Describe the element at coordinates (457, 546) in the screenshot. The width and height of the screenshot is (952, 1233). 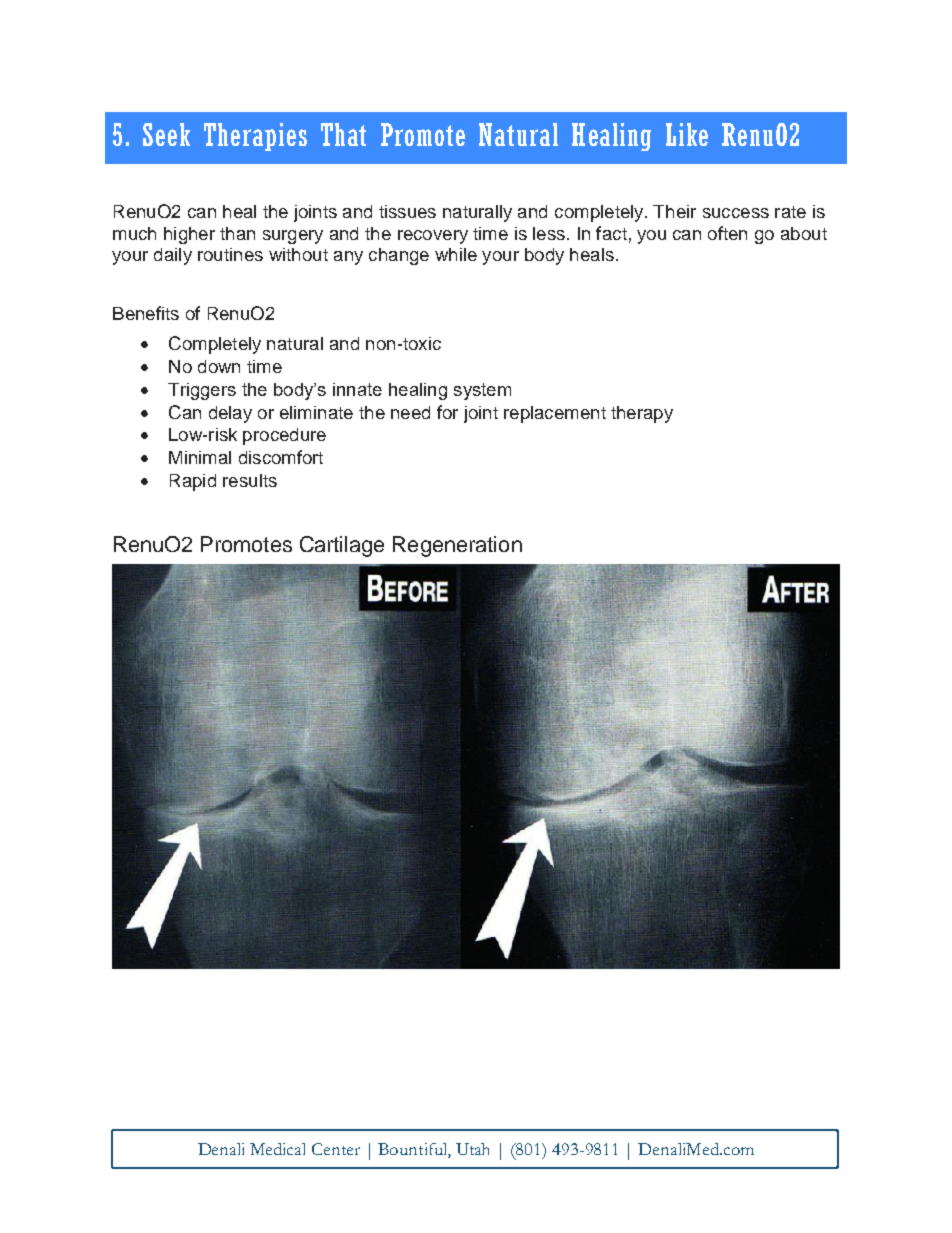
I see `Regeneration` at that location.
